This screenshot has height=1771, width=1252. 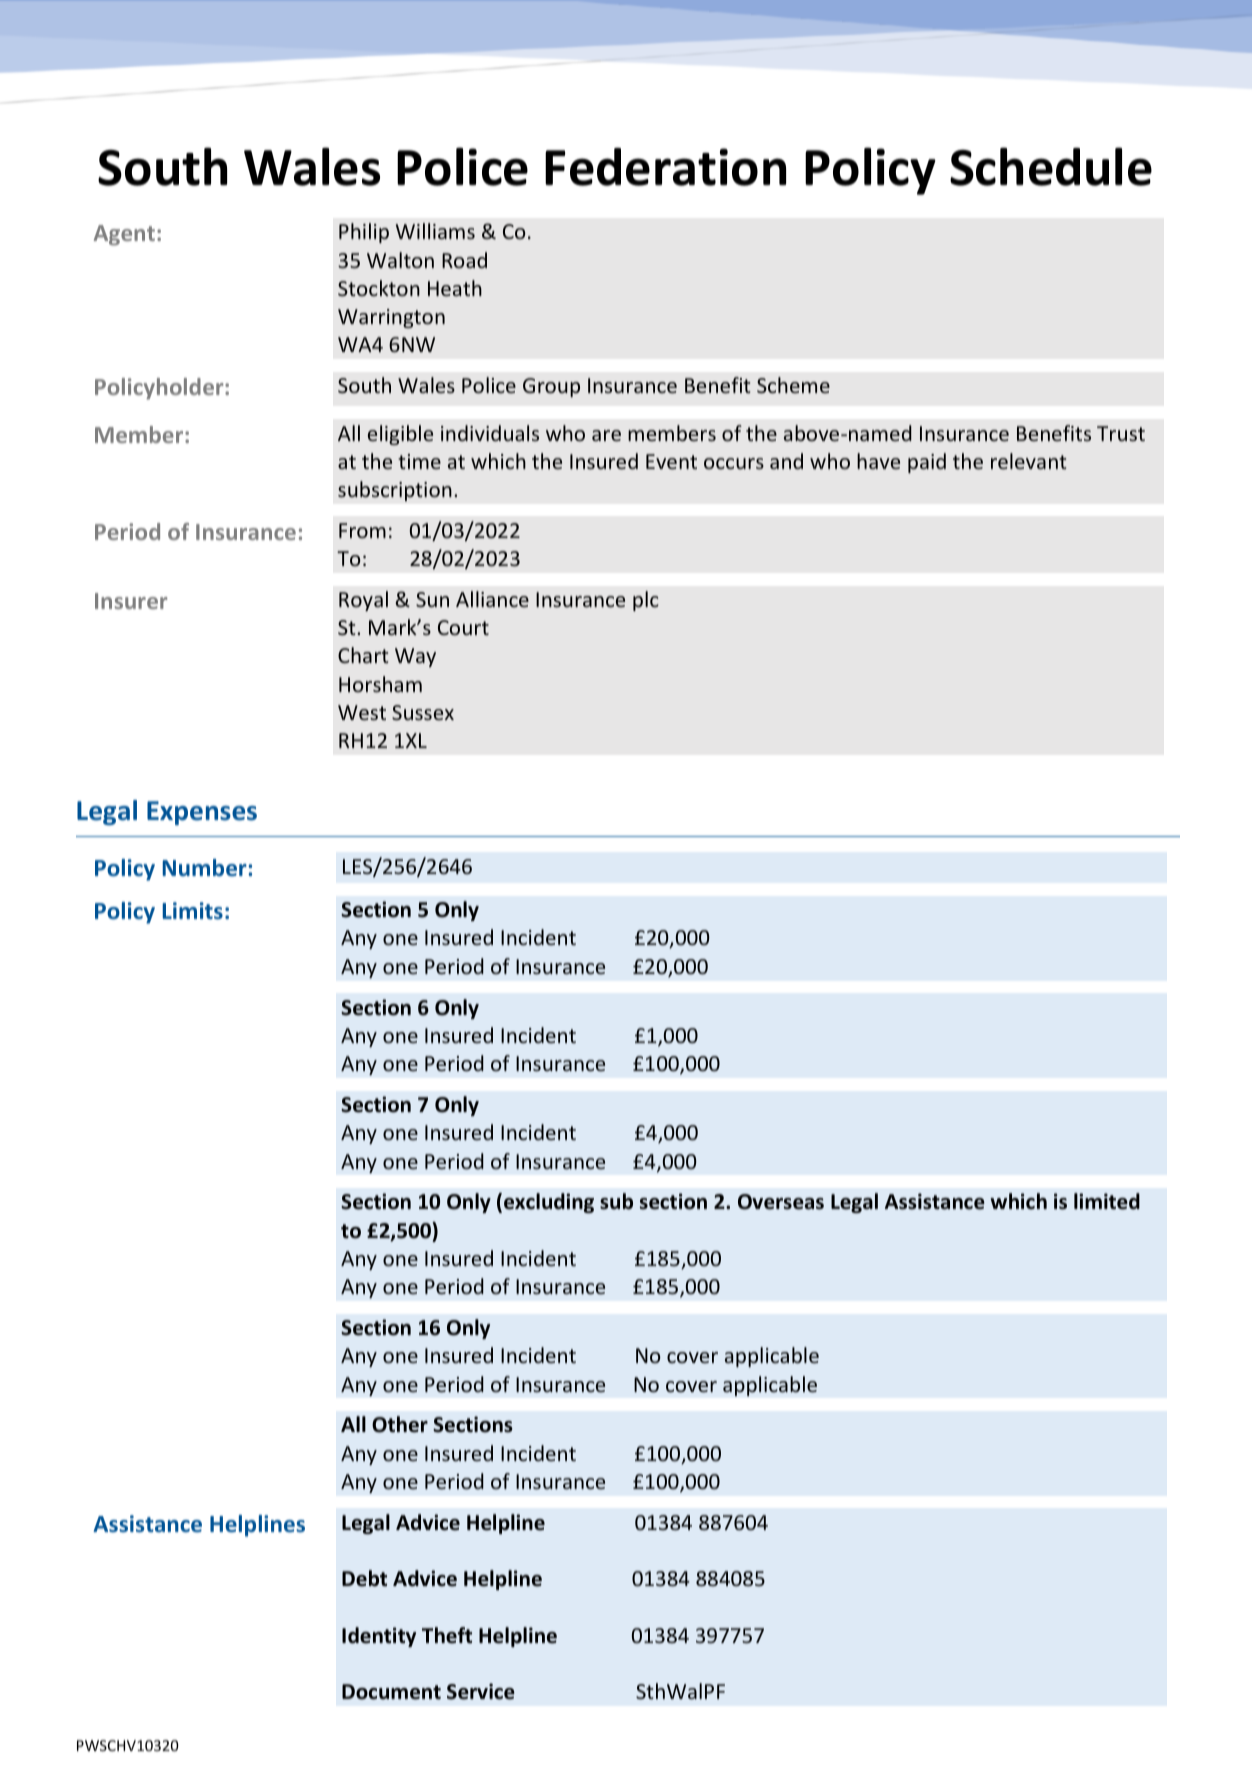 What do you see at coordinates (1028, 461) in the screenshot?
I see `relevant` at bounding box center [1028, 461].
